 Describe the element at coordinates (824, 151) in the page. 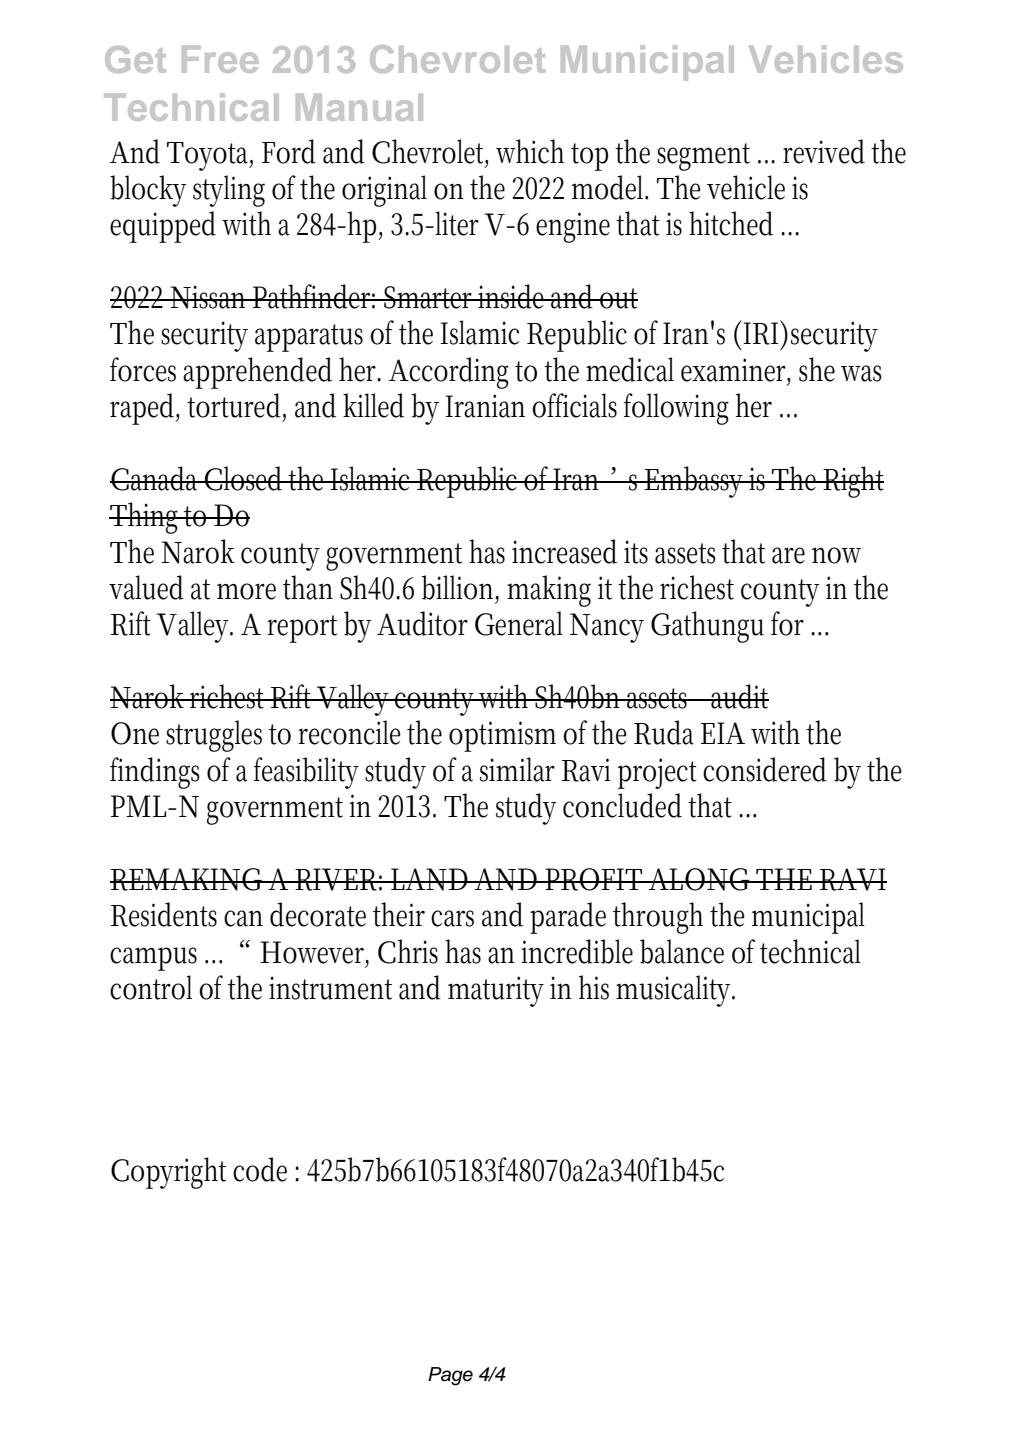

I see `revived` at that location.
